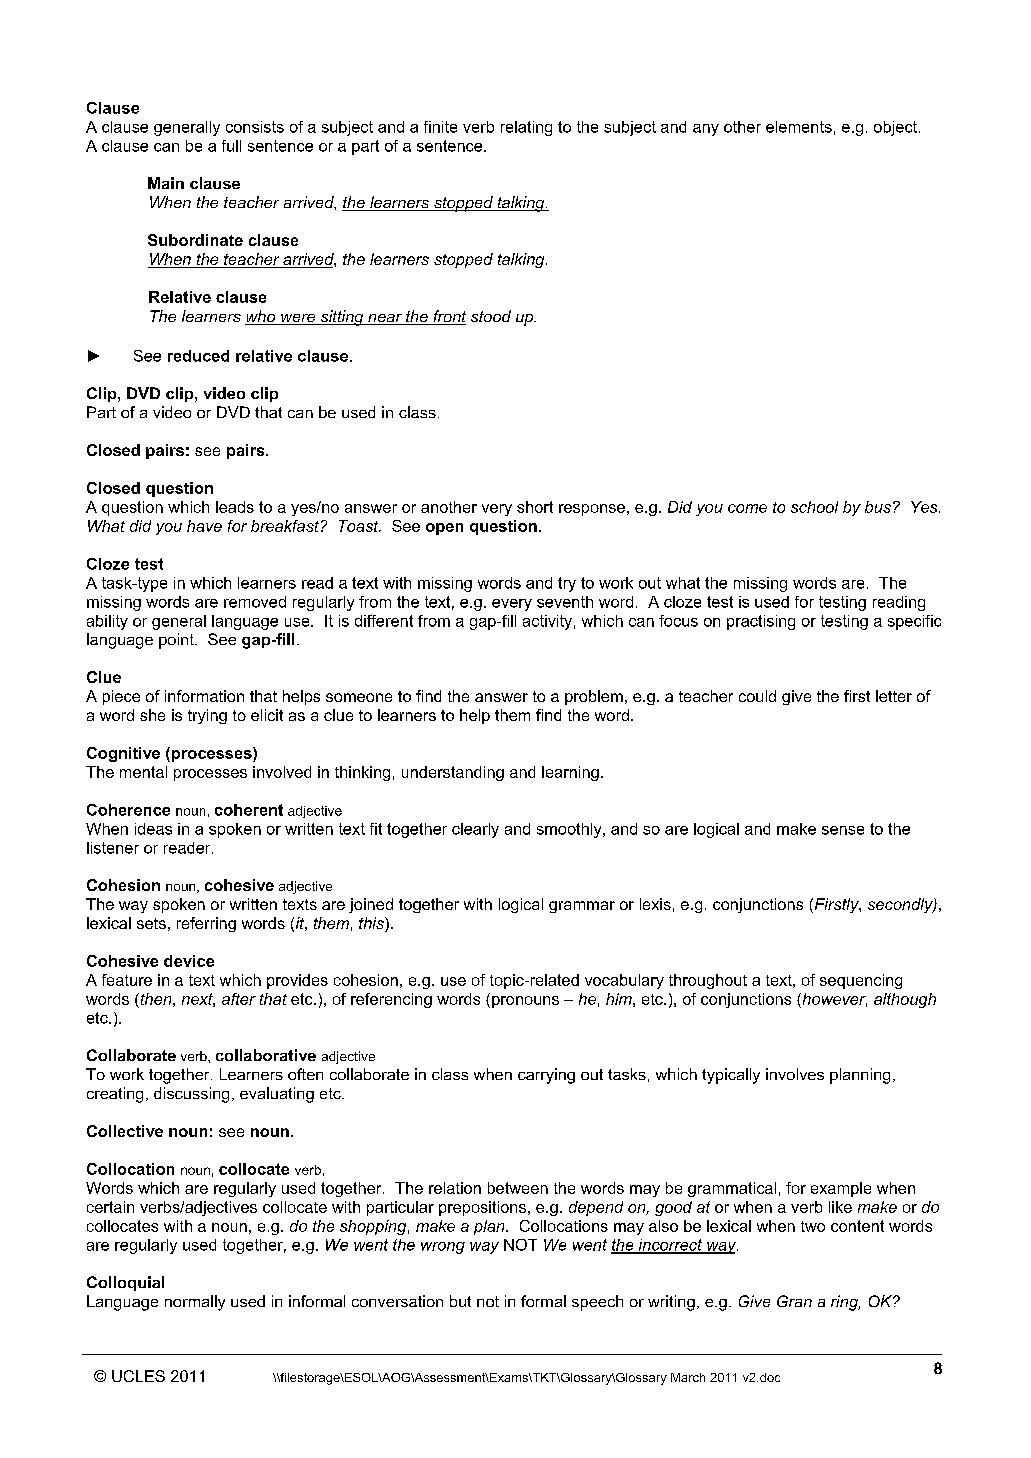  Describe the element at coordinates (794, 1301) in the screenshot. I see `Gran` at that location.
